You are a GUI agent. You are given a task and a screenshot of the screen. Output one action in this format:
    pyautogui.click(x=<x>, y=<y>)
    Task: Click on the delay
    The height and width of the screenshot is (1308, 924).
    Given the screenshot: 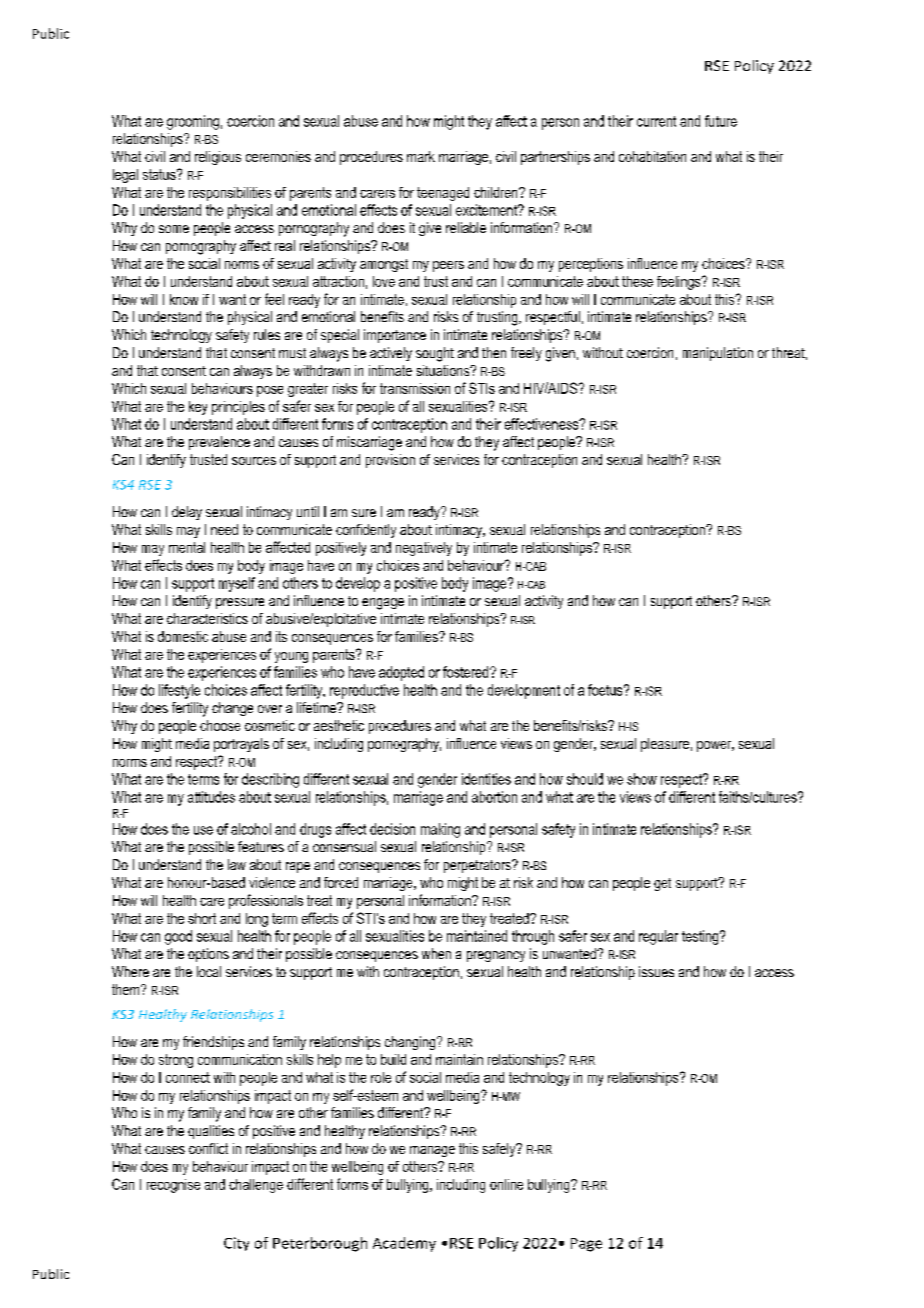 What is the action you would take?
    pyautogui.click(x=187, y=513)
